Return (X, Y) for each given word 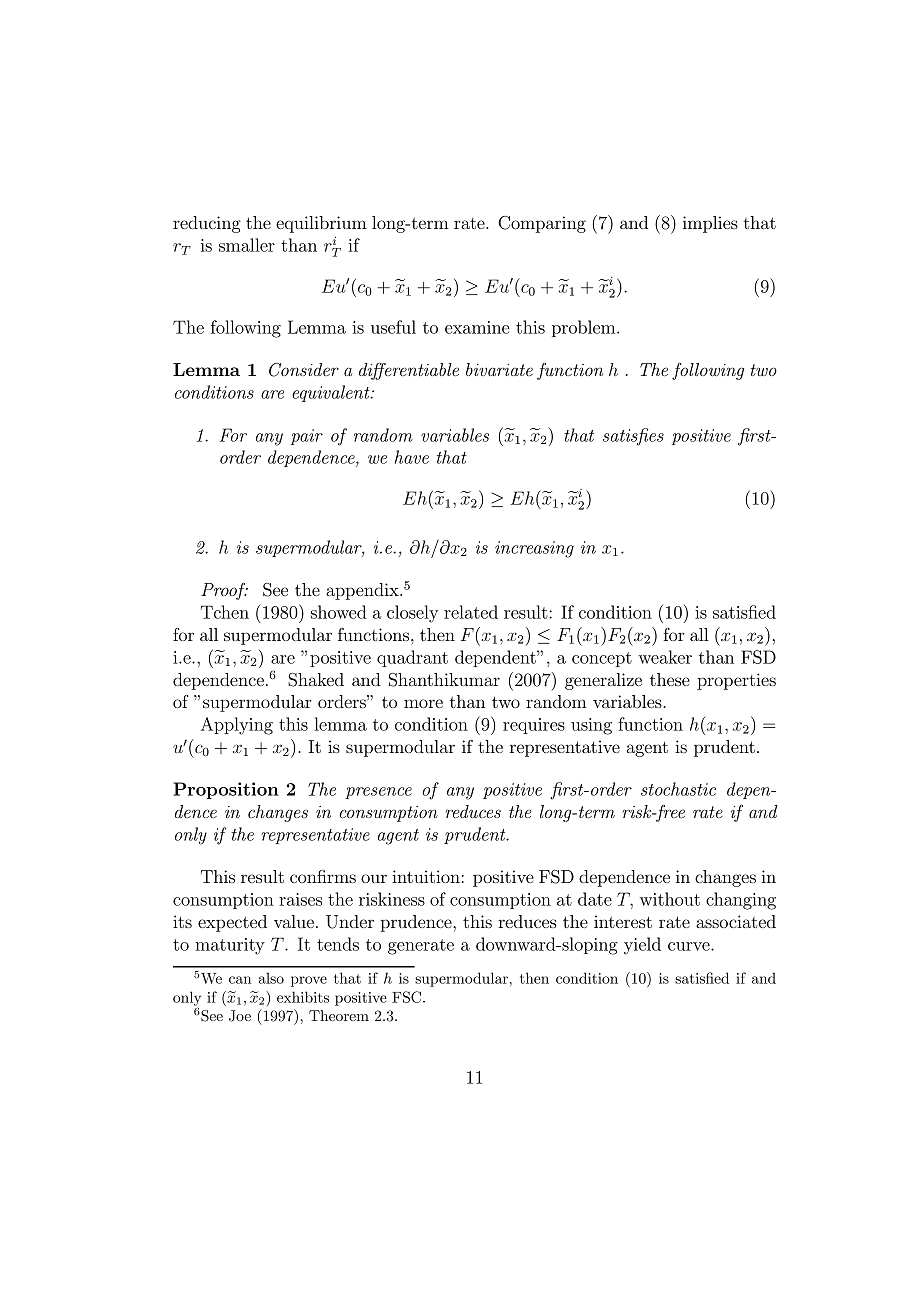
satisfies (633, 437)
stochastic (678, 789)
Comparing (542, 224)
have (412, 457)
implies (710, 224)
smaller (247, 245)
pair (307, 437)
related (471, 612)
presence (378, 793)
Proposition (226, 790)
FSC (408, 997)
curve (690, 946)
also (271, 978)
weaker (665, 657)
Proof (224, 591)
